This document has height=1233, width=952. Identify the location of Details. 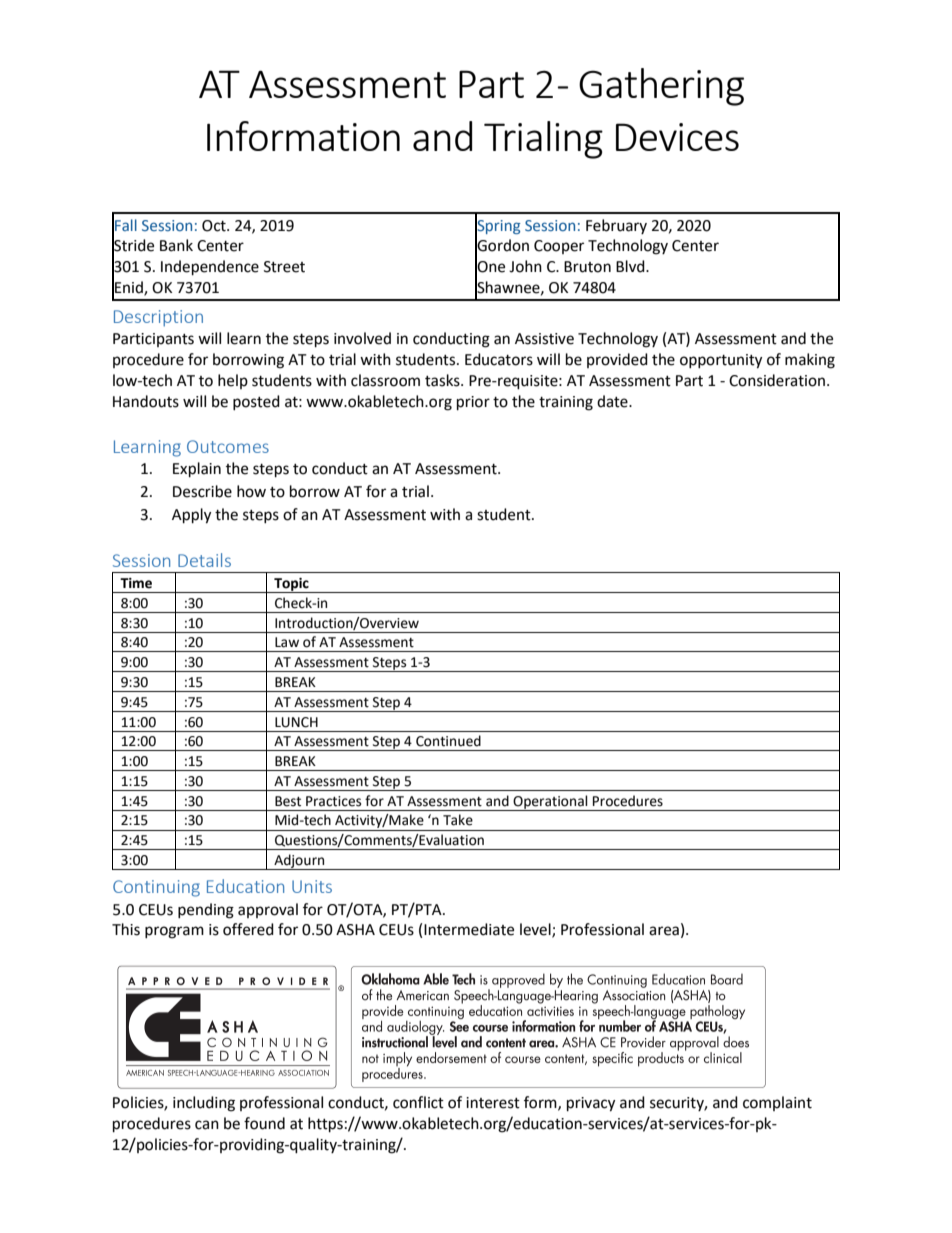
(204, 560).
